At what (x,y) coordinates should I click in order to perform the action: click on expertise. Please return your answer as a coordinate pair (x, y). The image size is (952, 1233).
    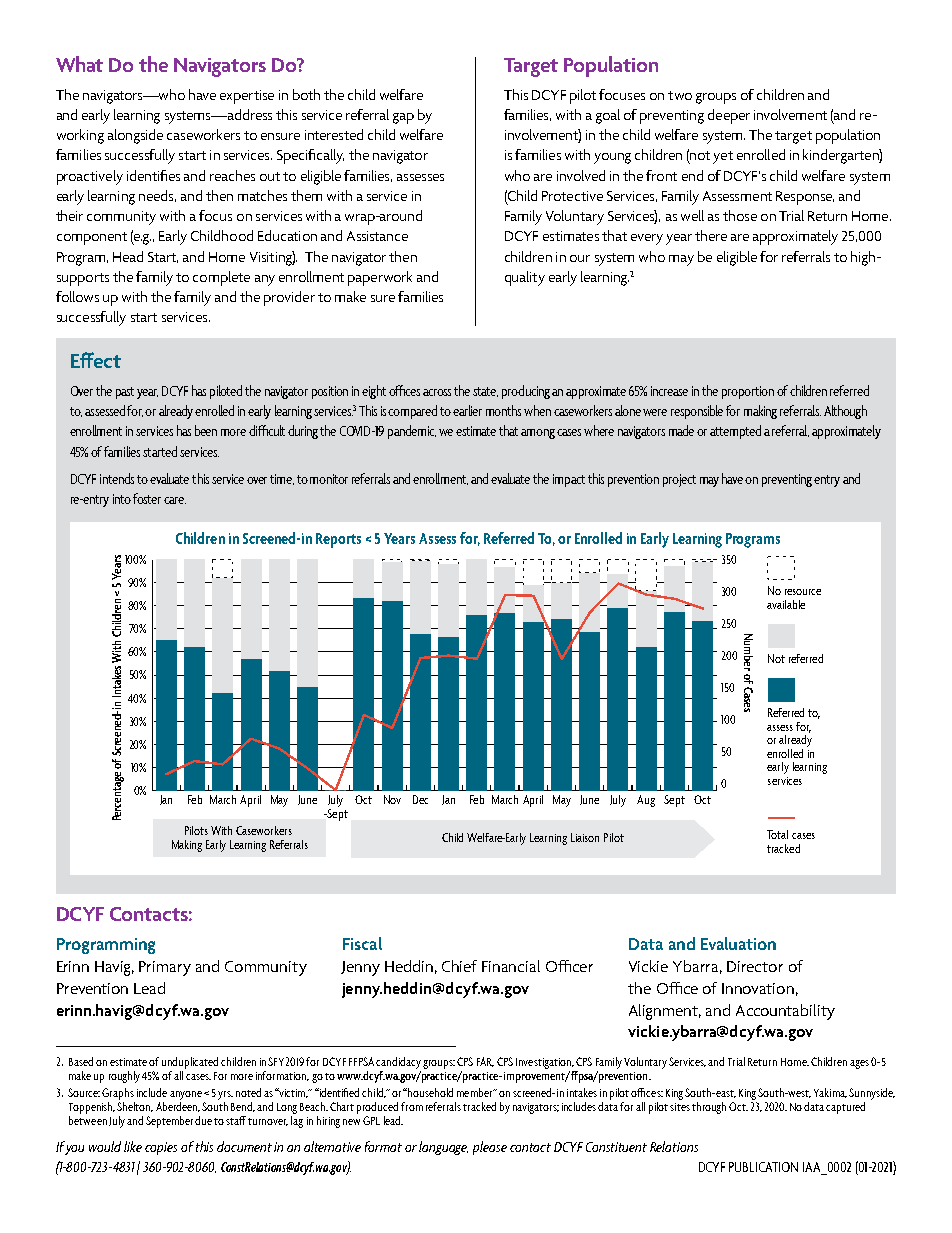
    Looking at the image, I should click on (247, 97).
